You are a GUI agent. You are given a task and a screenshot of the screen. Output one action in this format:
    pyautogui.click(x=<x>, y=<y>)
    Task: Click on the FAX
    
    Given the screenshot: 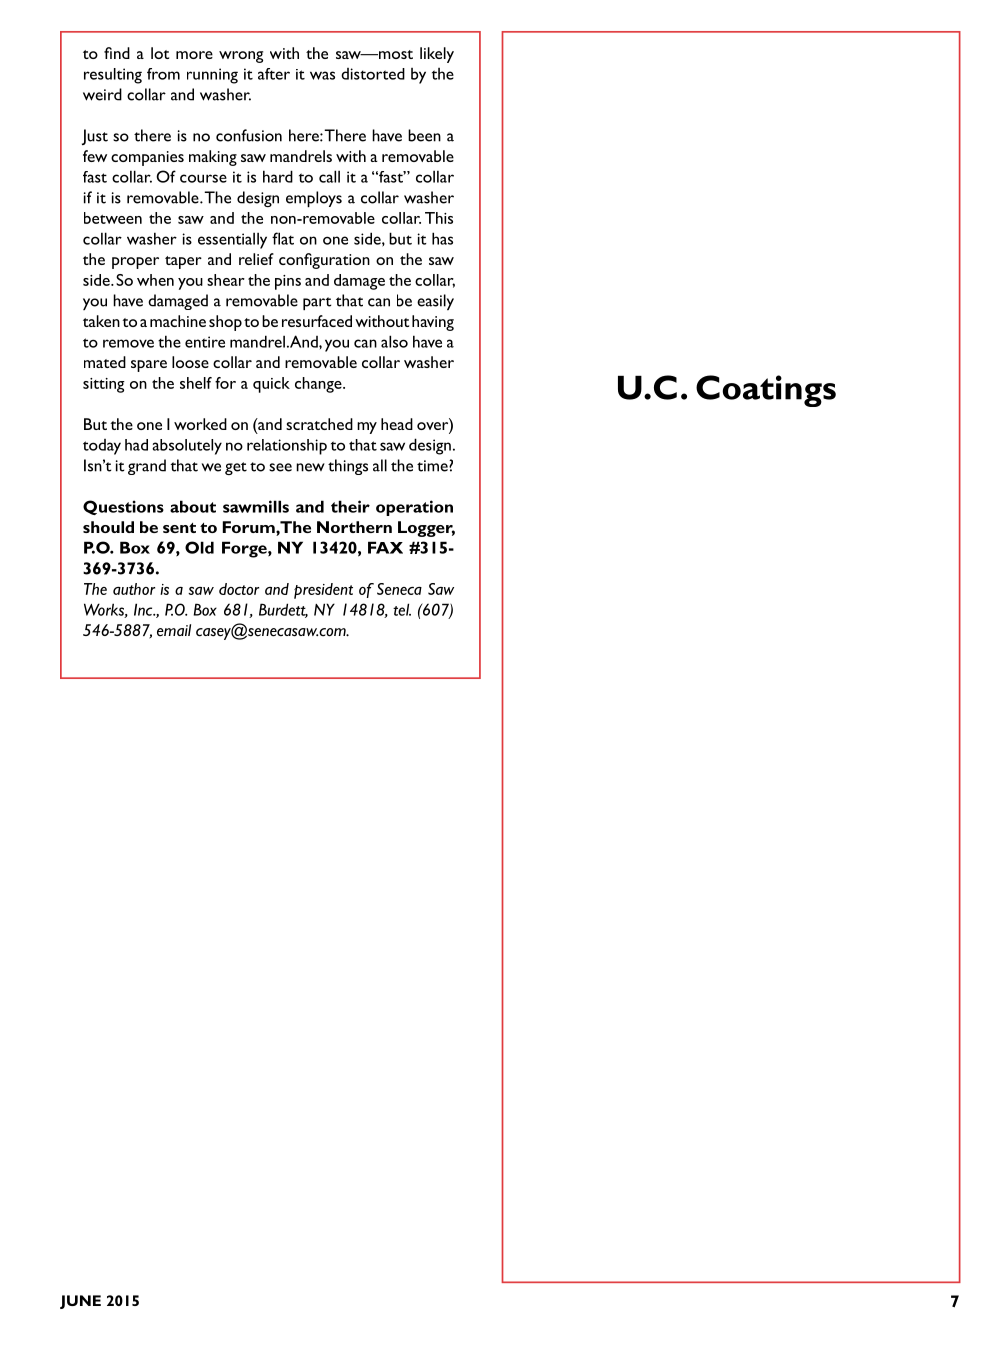 What is the action you would take?
    pyautogui.click(x=385, y=547)
